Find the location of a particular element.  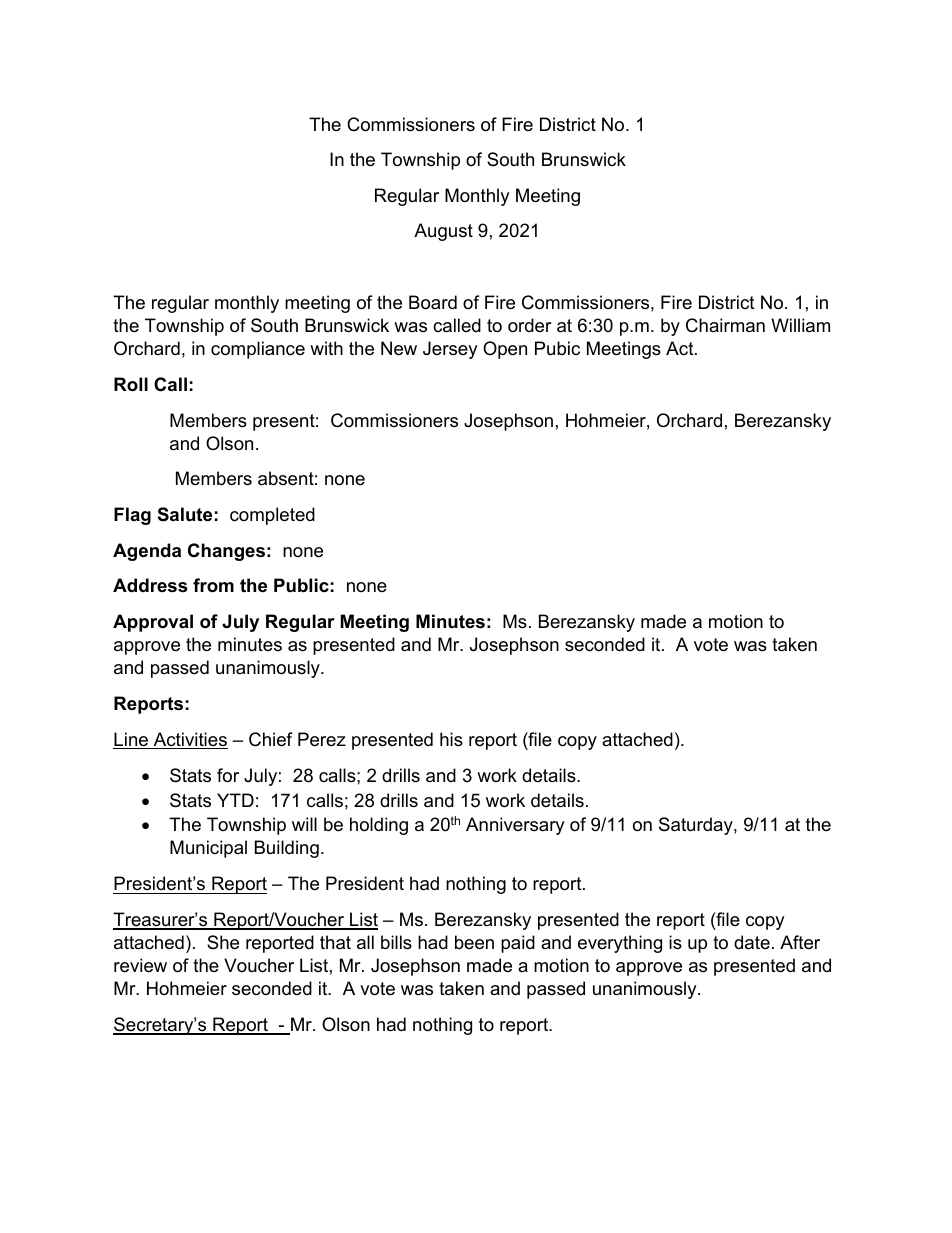

for is located at coordinates (228, 775).
